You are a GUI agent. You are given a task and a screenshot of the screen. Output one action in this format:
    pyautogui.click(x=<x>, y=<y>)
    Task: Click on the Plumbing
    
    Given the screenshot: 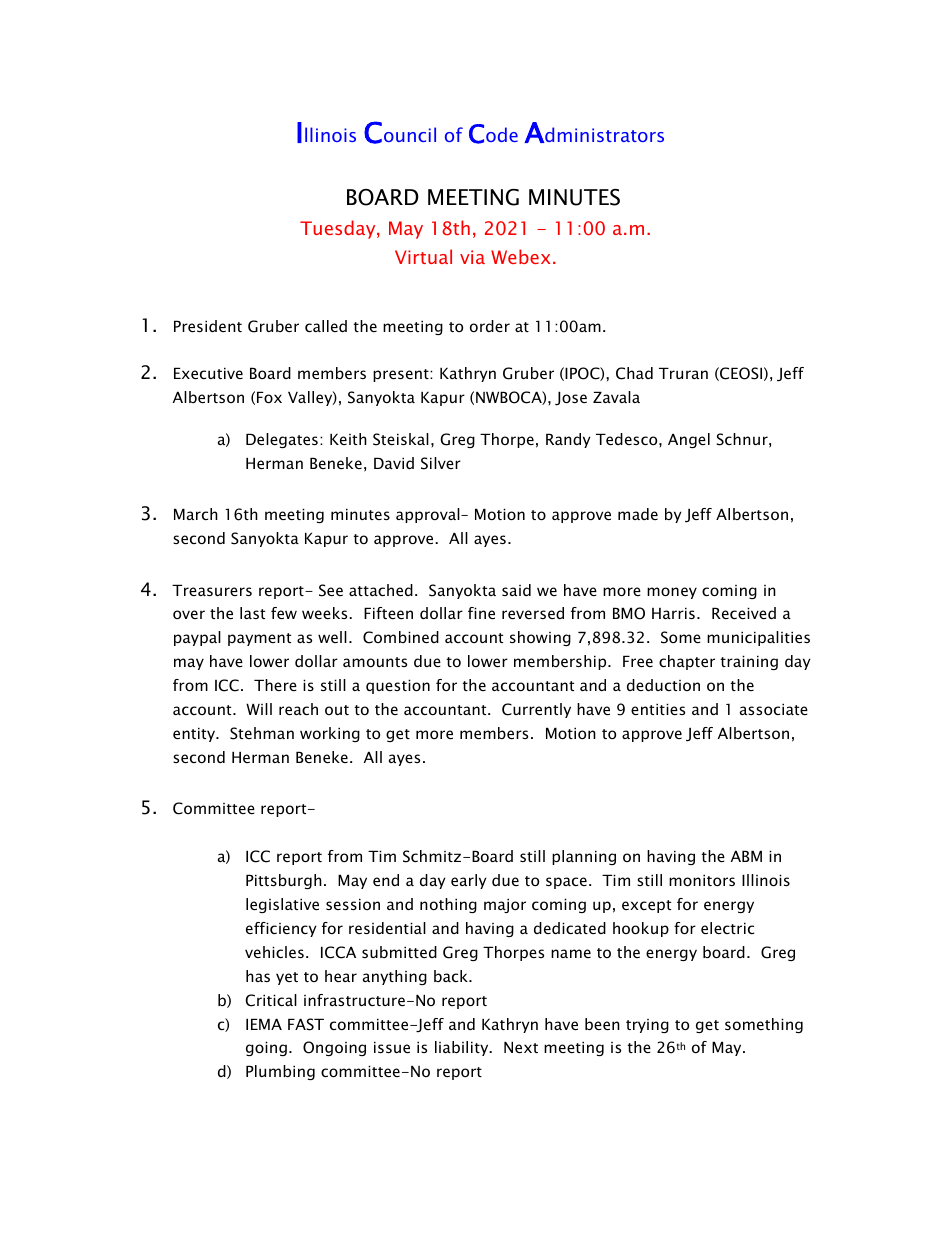 What is the action you would take?
    pyautogui.click(x=280, y=1072)
